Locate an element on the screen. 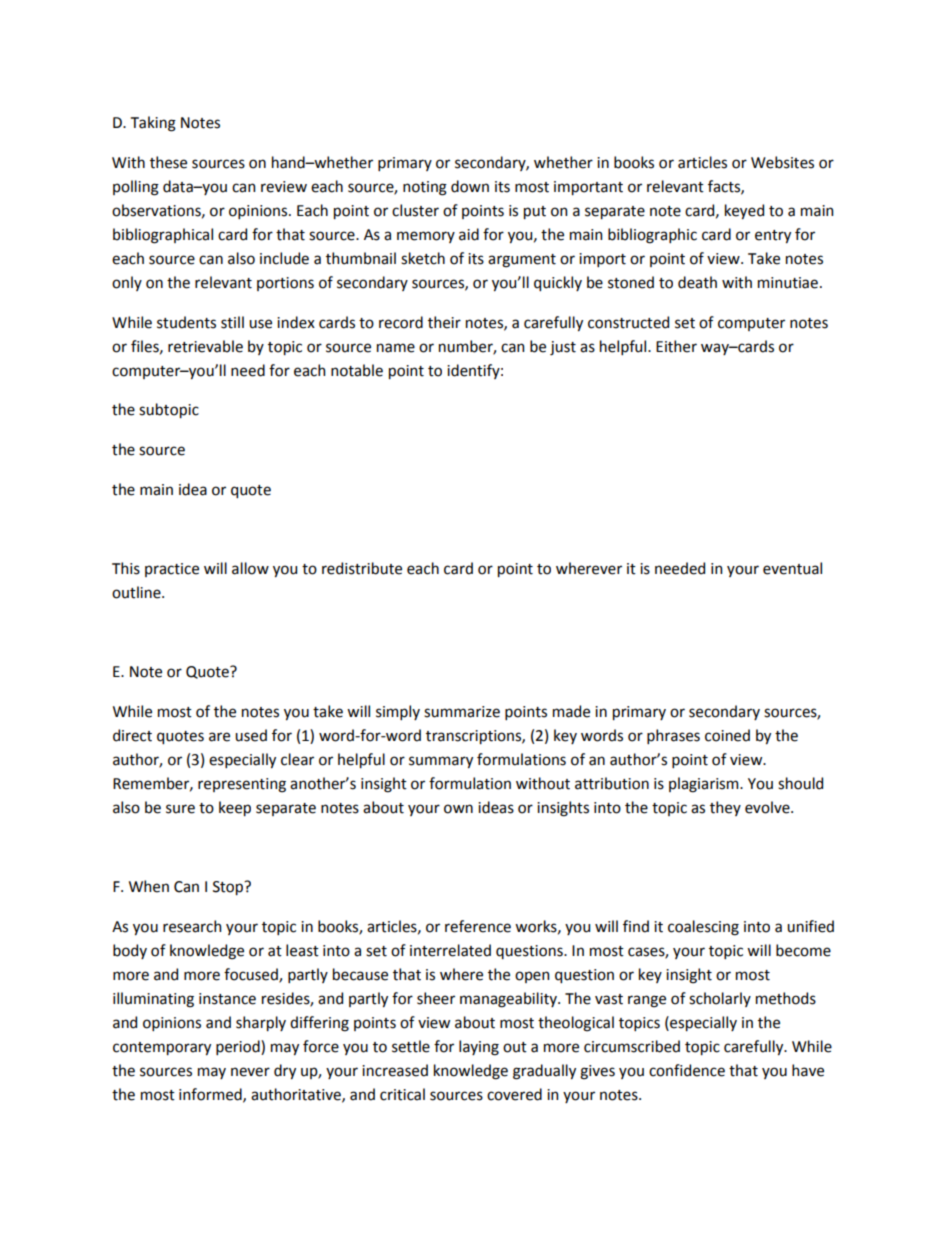  coined is located at coordinates (727, 735).
